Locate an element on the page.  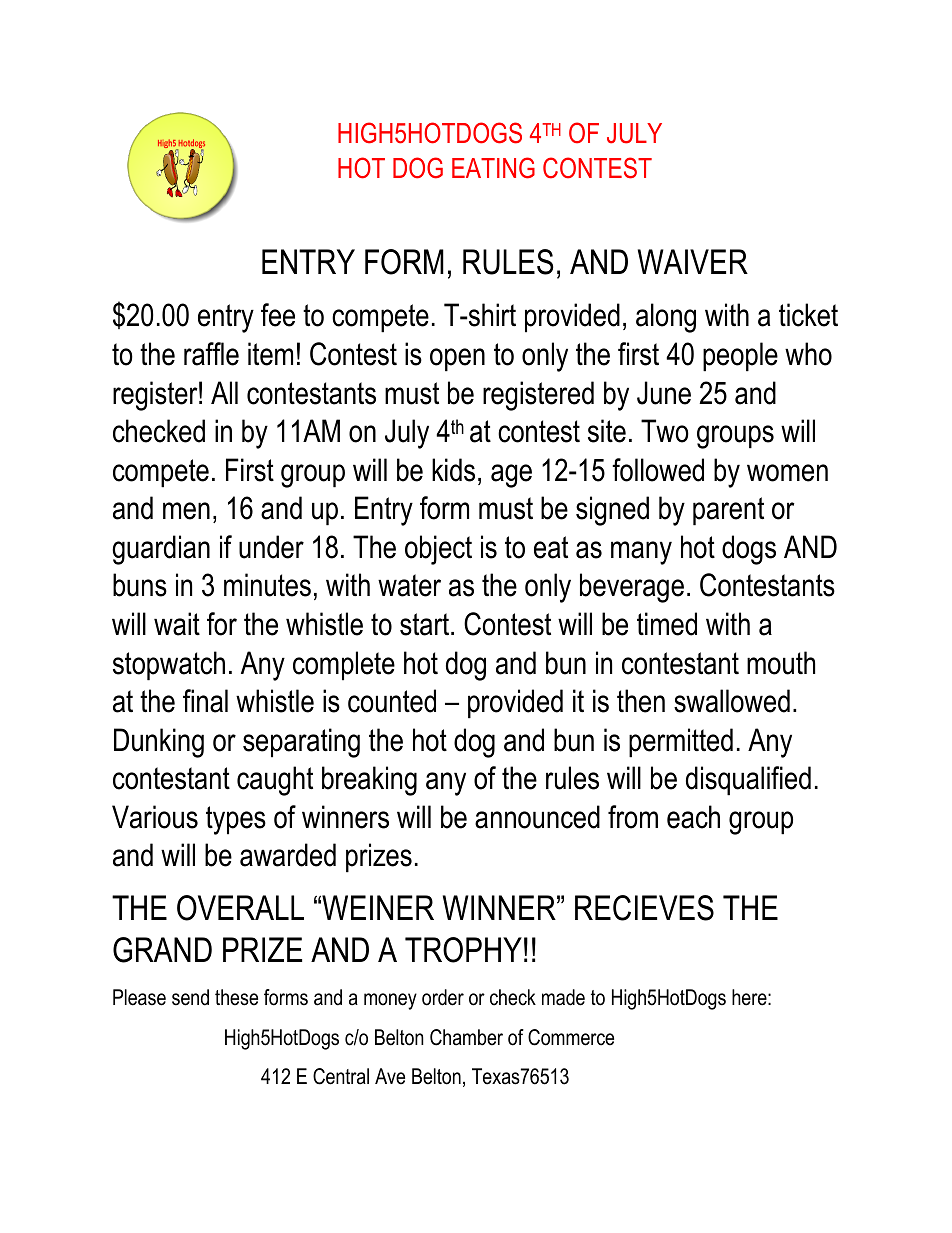
wait is located at coordinates (177, 624).
